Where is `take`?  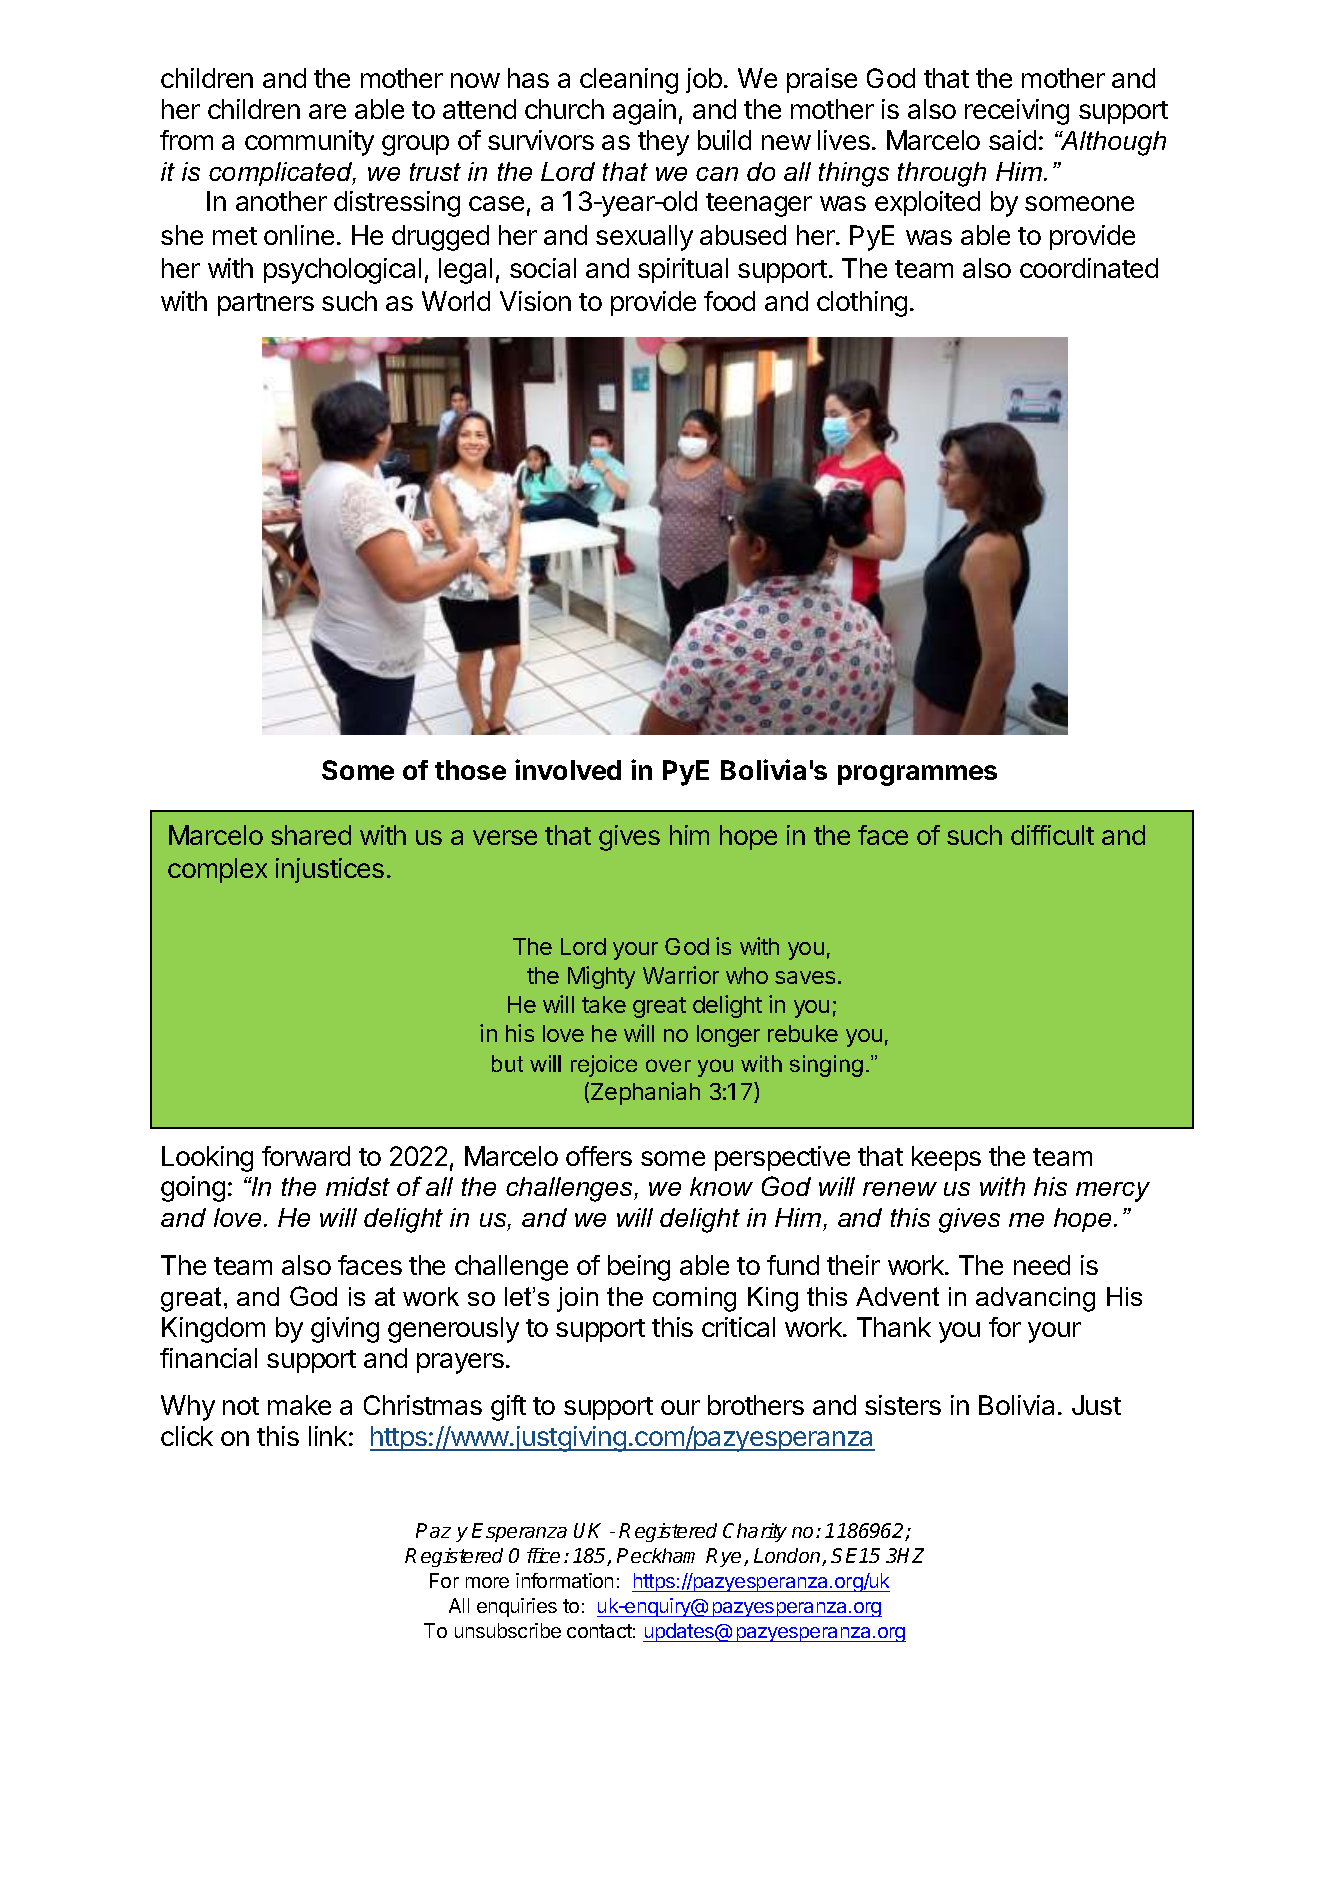
take is located at coordinates (604, 1004).
